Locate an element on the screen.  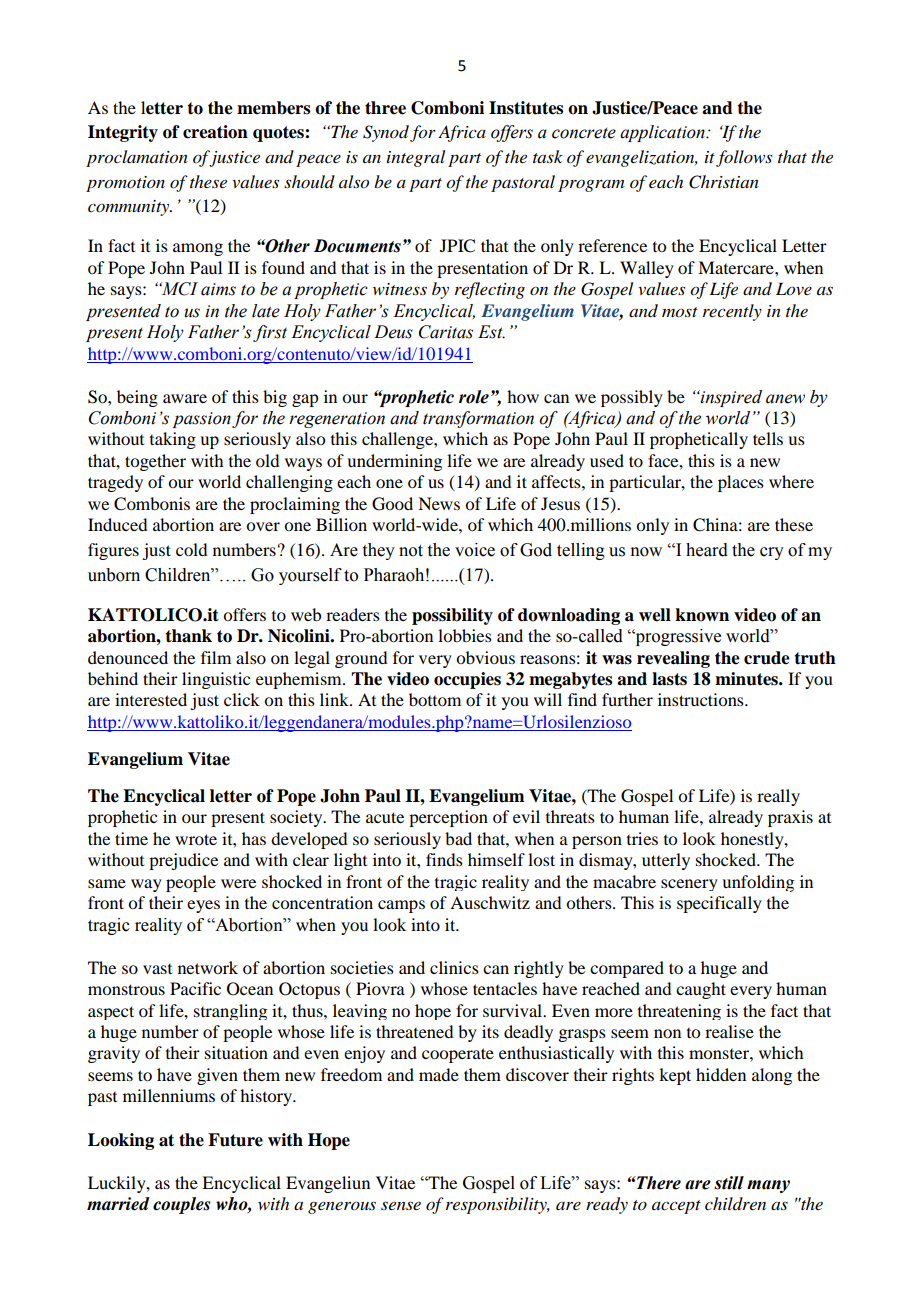
creation is located at coordinates (215, 132).
